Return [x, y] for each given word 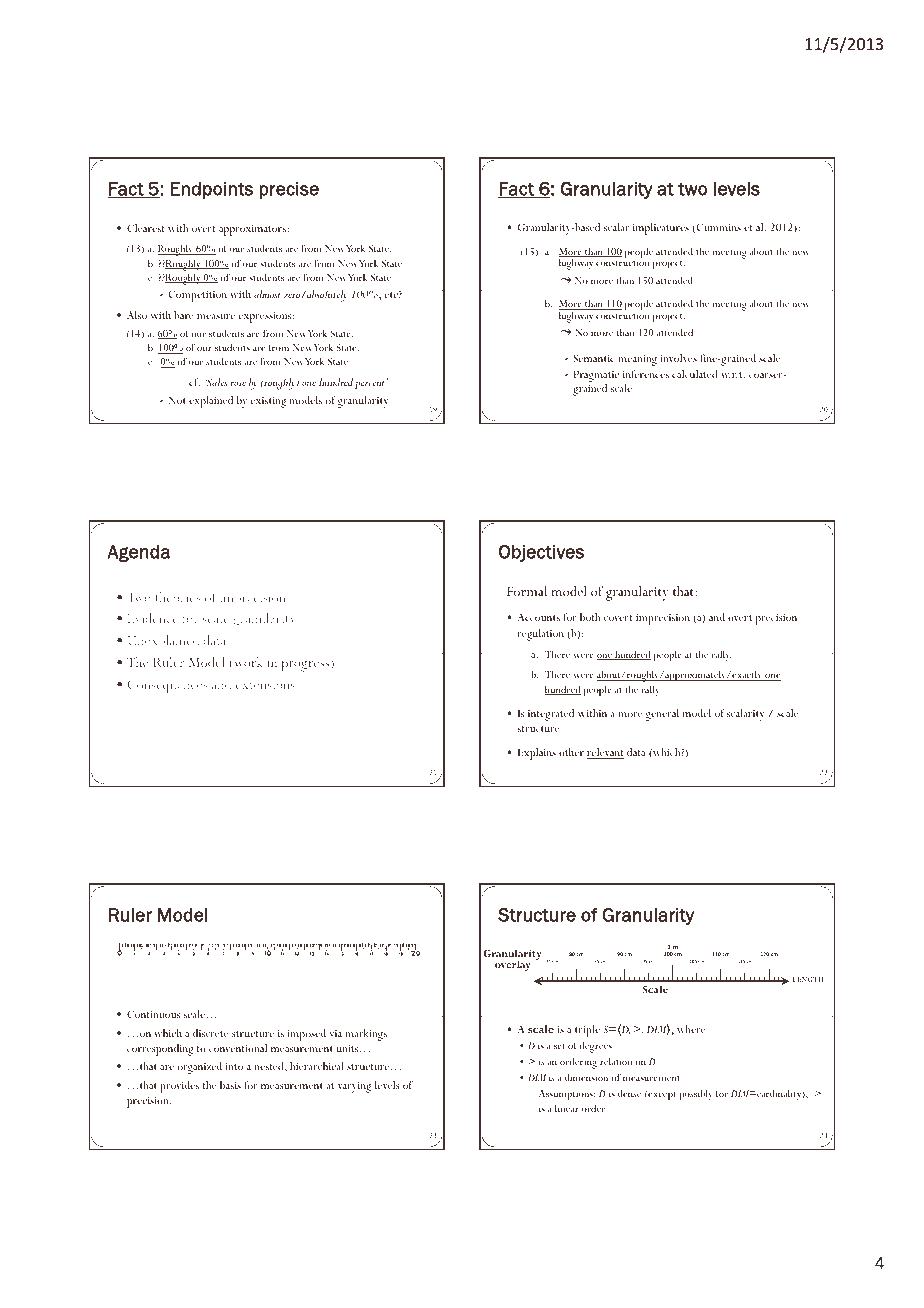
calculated [695, 374]
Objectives [541, 553]
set [559, 1046]
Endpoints [212, 190]
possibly [696, 1095]
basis [230, 1085]
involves [678, 358]
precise [289, 190]
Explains [537, 754]
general [662, 715]
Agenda [138, 553]
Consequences [168, 687]
